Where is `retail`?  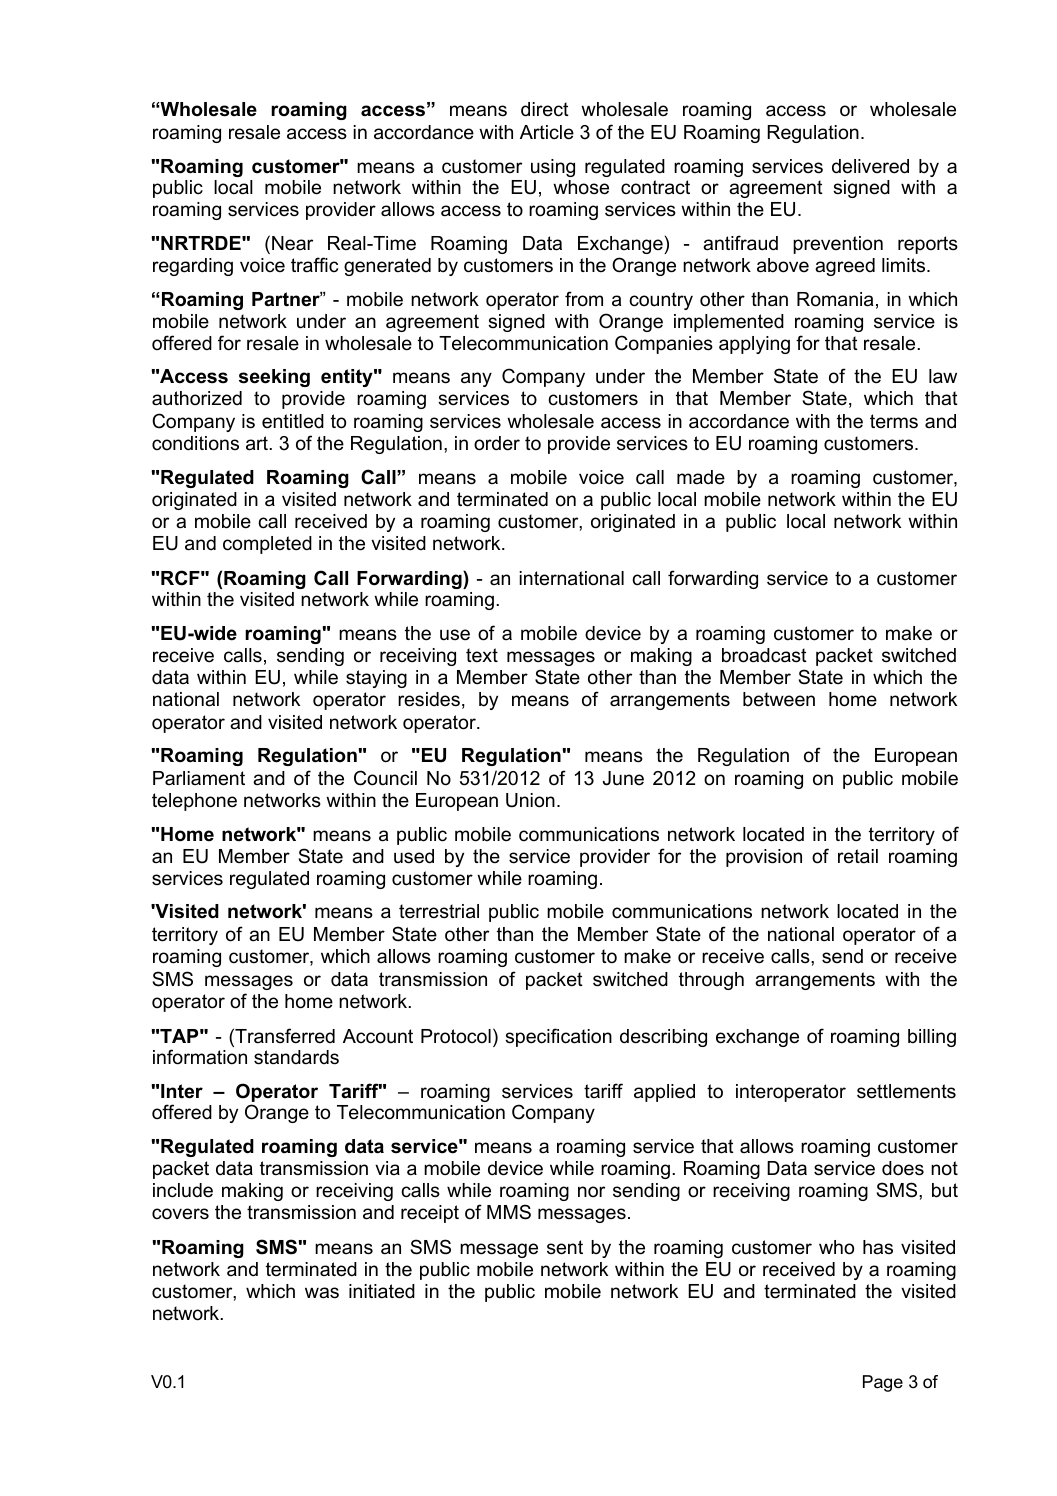 retail is located at coordinates (858, 856).
